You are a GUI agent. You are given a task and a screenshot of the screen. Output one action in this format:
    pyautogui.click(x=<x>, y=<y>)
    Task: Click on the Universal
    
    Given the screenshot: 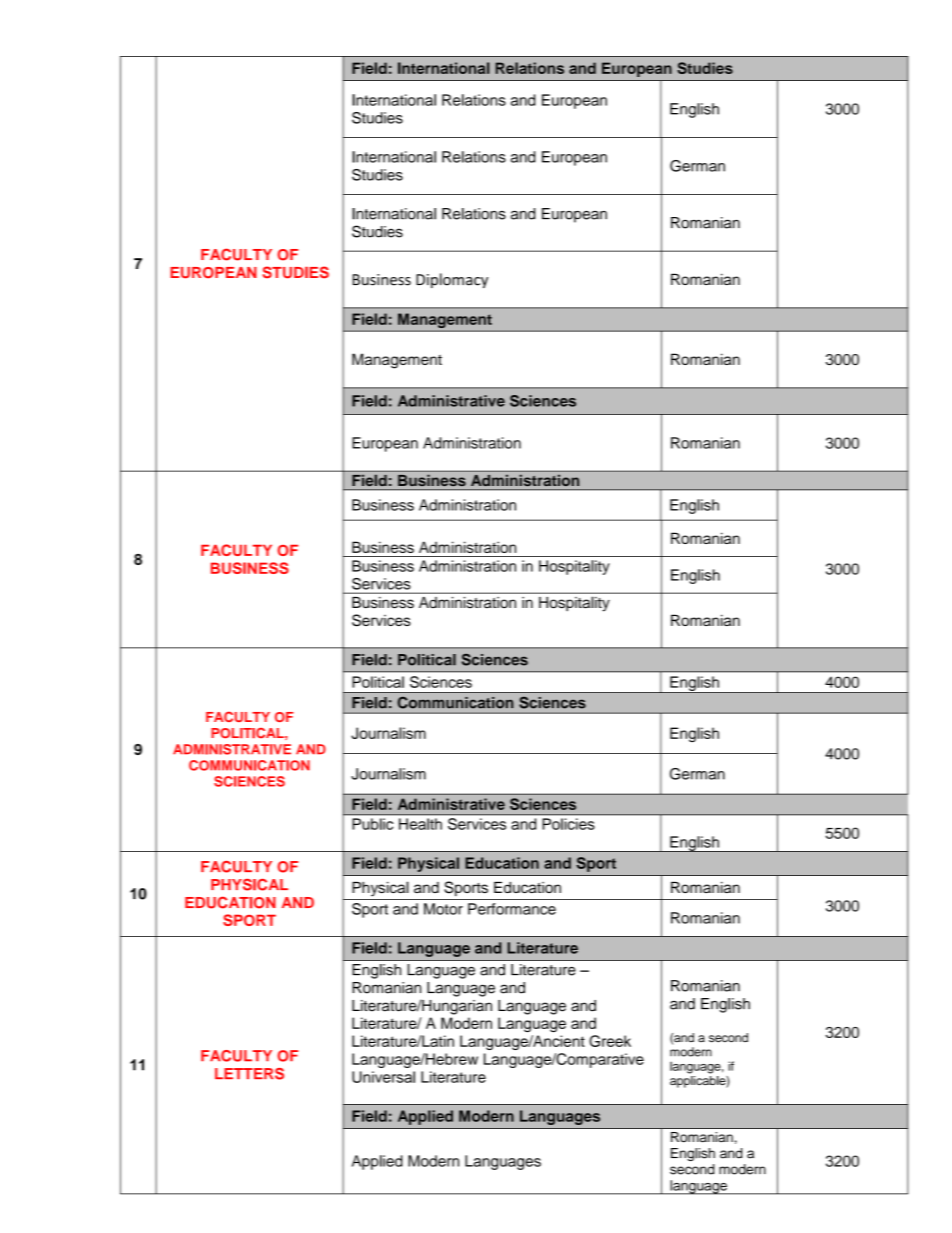 What is the action you would take?
    pyautogui.click(x=383, y=1077)
